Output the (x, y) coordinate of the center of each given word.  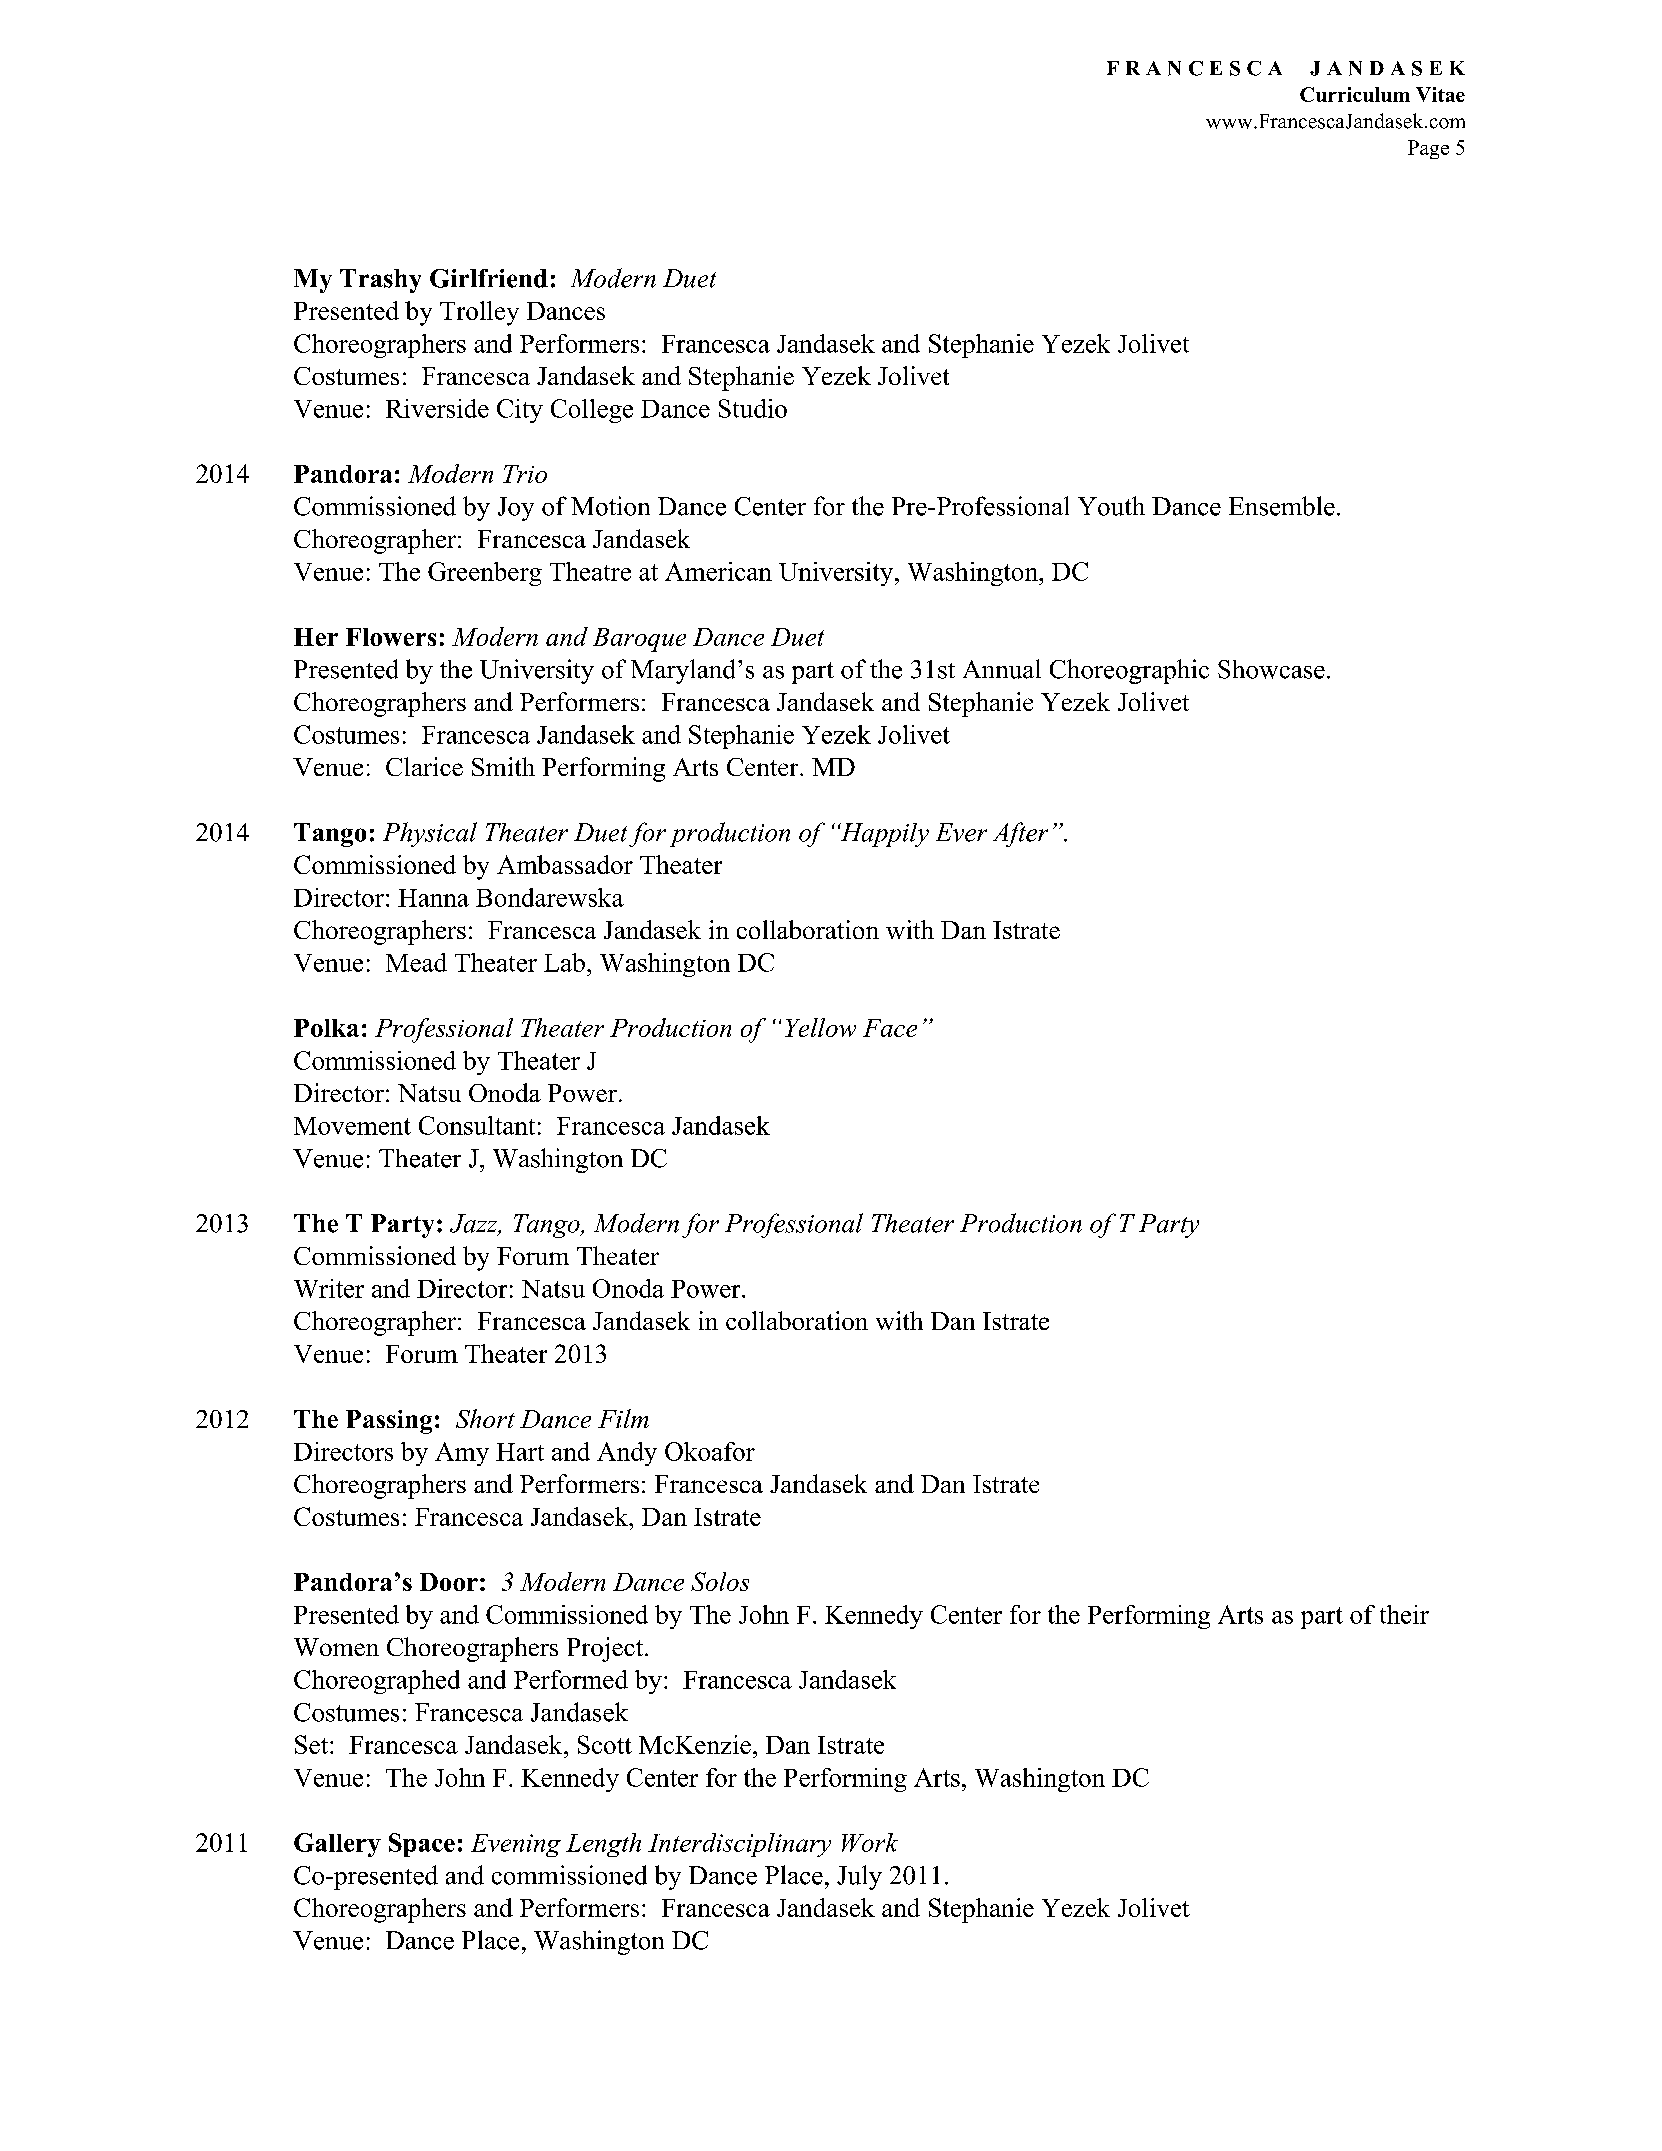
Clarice (424, 766)
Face (890, 1028)
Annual (1002, 669)
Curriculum (1355, 94)
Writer (329, 1288)
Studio (753, 408)
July (859, 1877)
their (1404, 1614)
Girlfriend (489, 278)
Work (870, 1842)
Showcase (1271, 669)
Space (422, 1845)
